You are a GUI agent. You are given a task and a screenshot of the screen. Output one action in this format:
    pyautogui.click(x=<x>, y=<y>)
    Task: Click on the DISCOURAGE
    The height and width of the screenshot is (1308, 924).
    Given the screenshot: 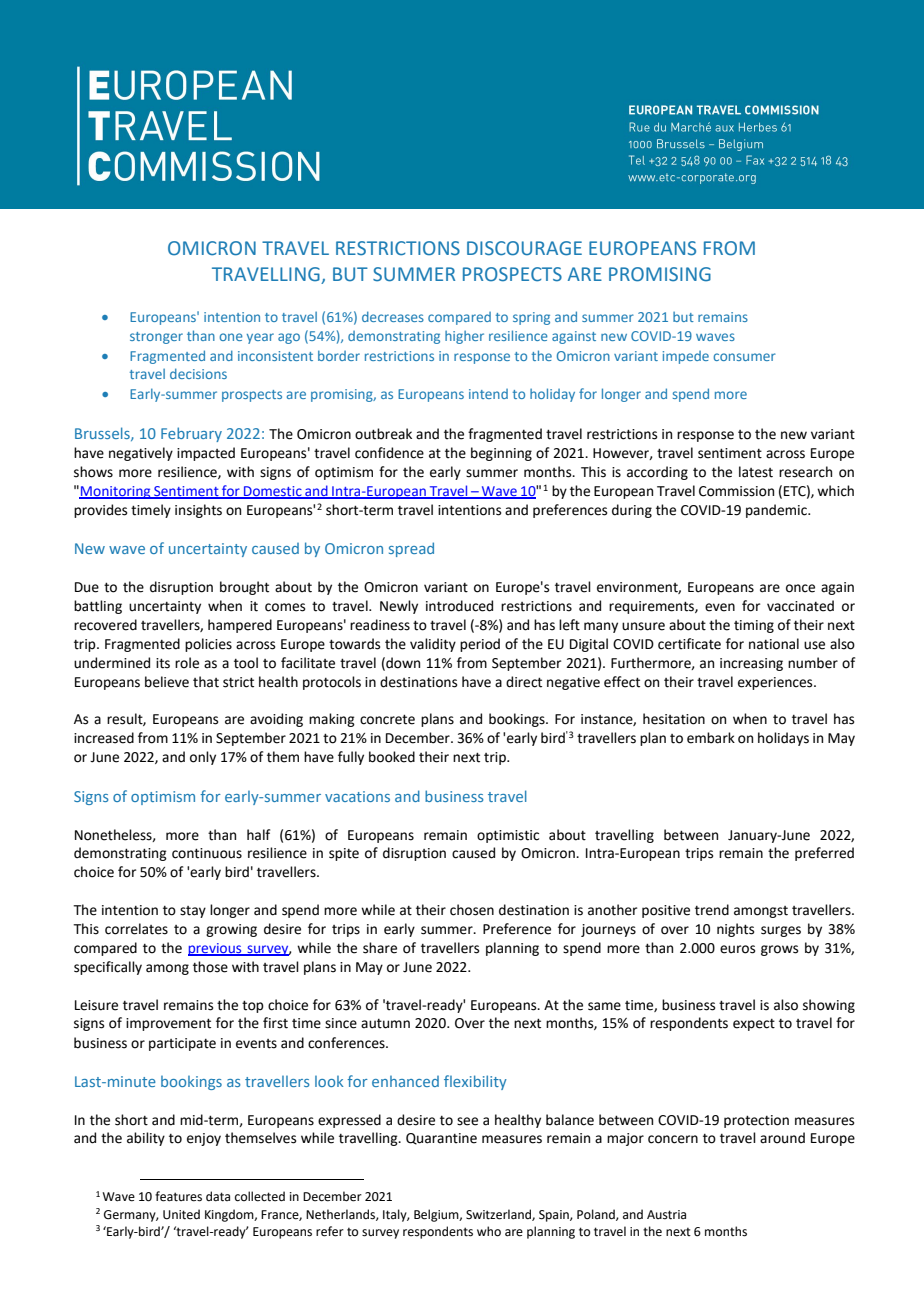 What is the action you would take?
    pyautogui.click(x=524, y=248)
